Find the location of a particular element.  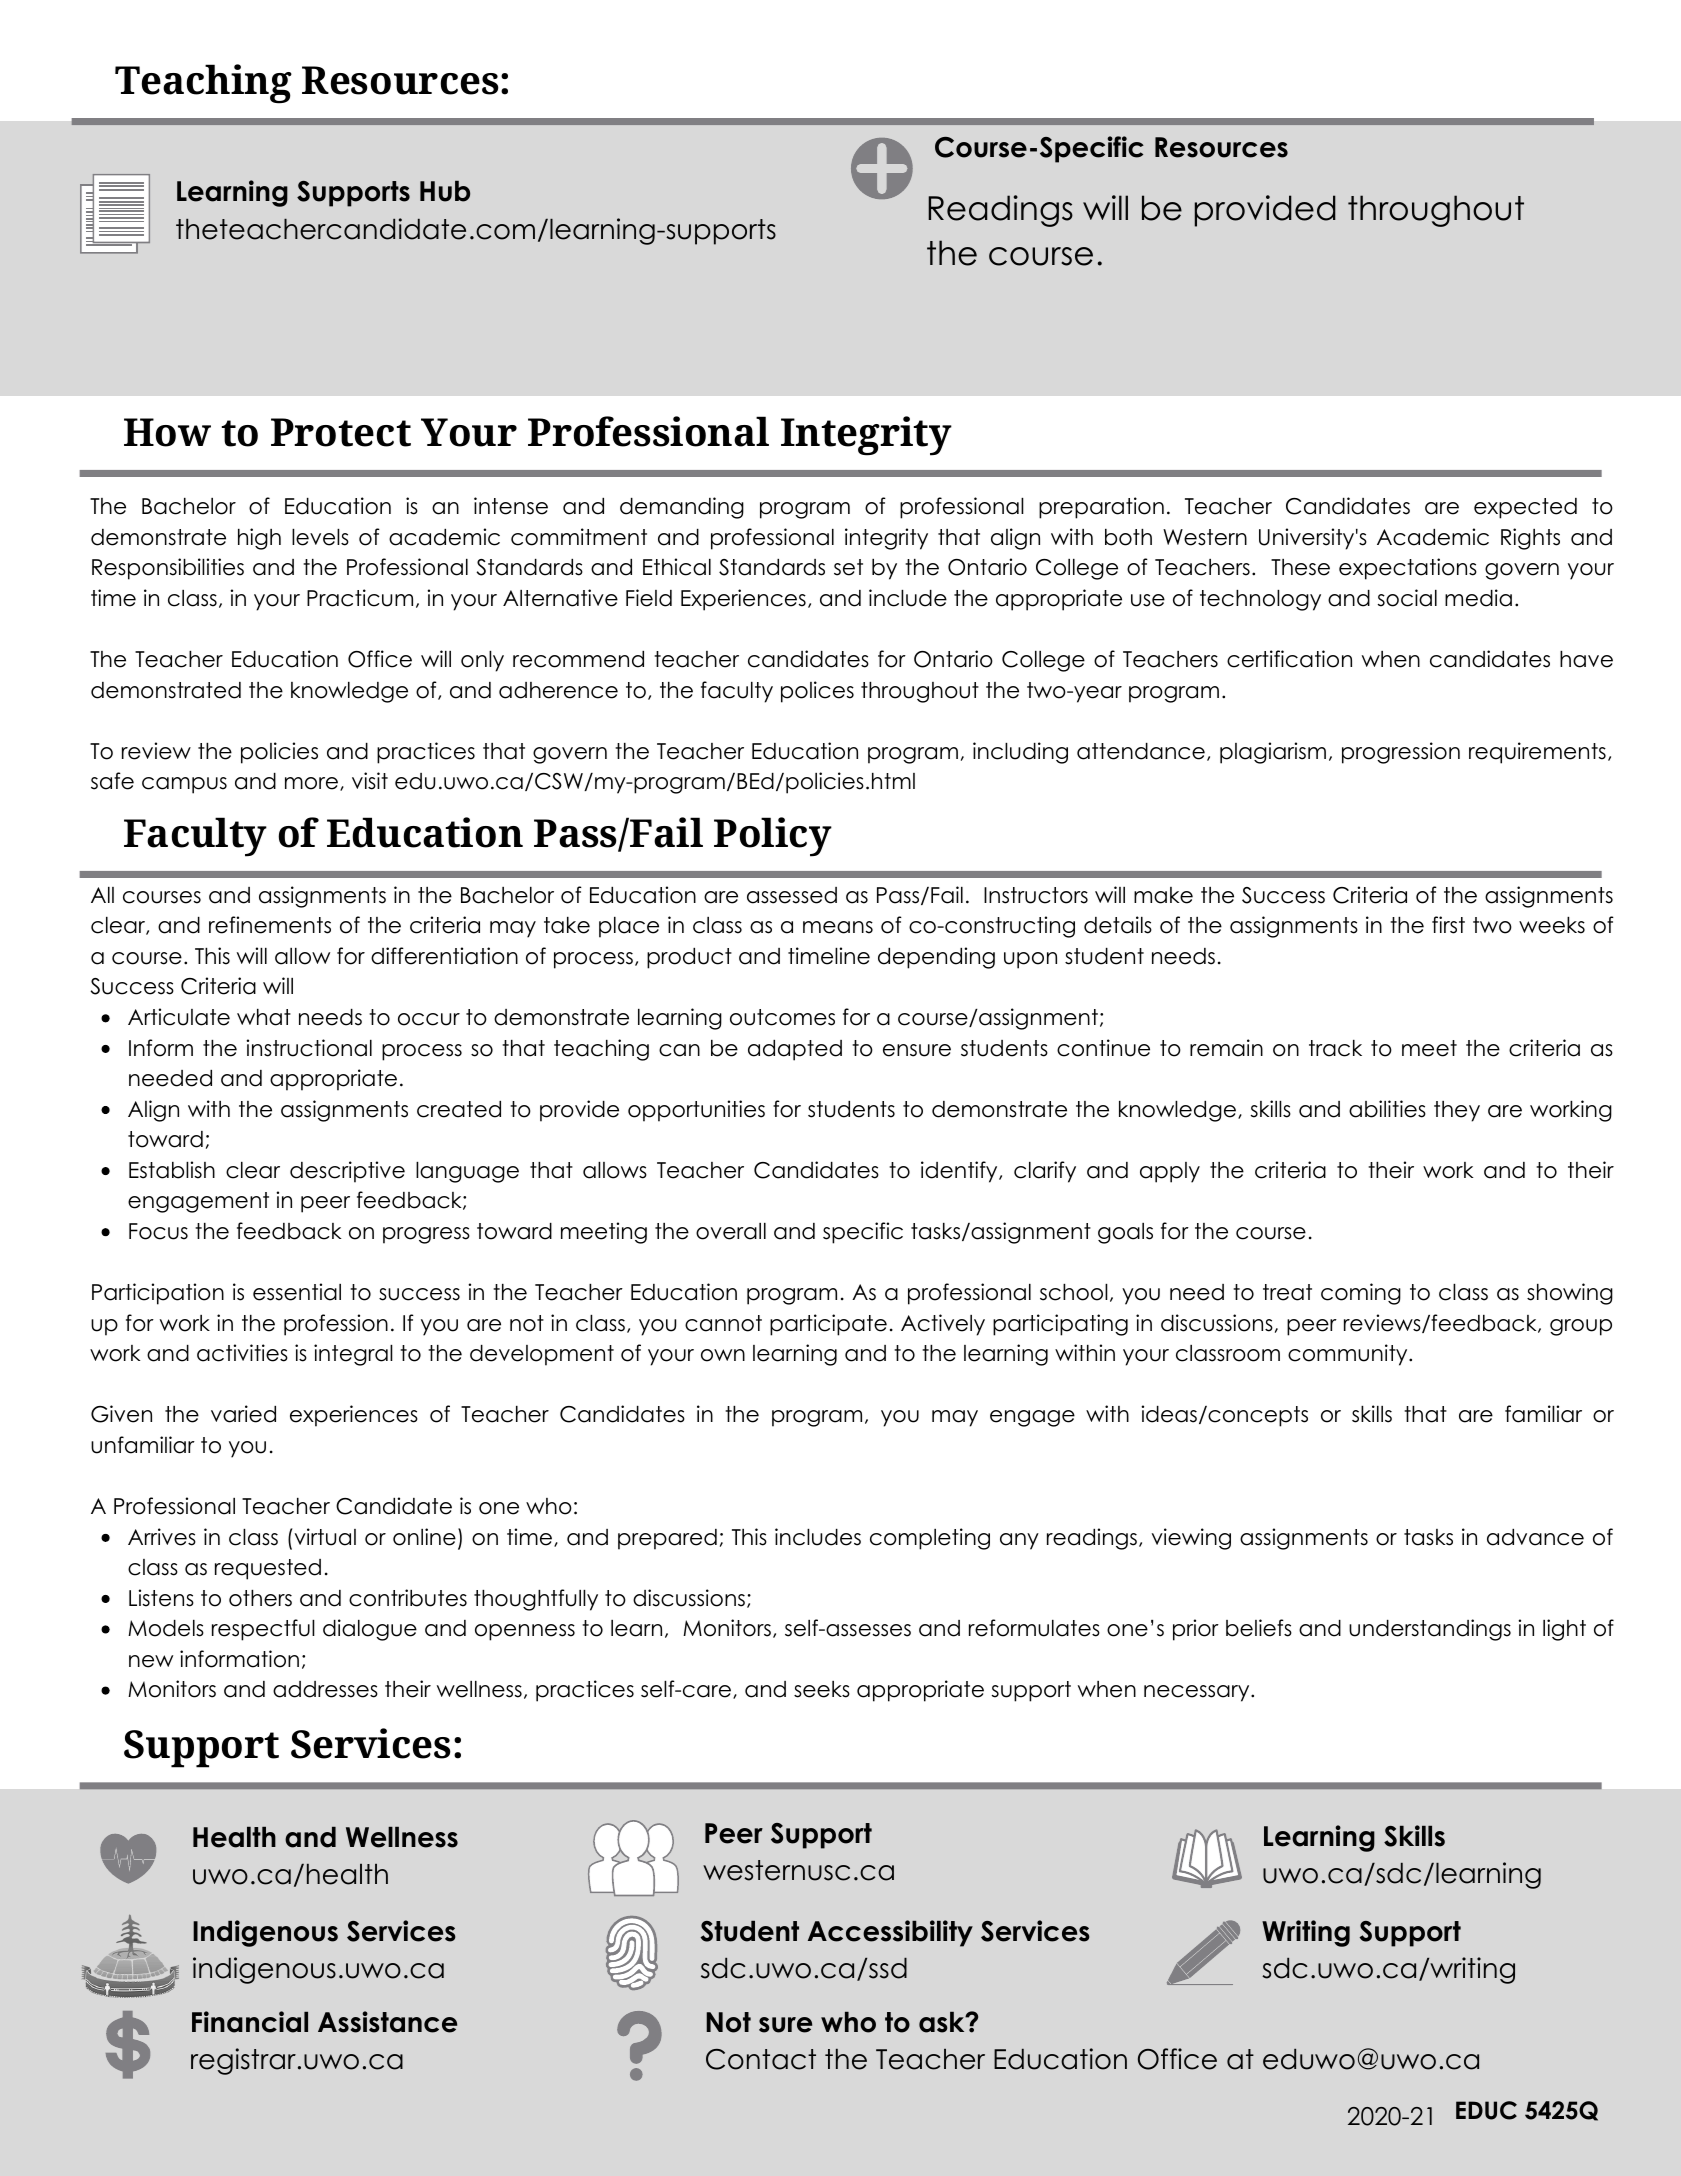

Accessibility is located at coordinates (890, 1933).
